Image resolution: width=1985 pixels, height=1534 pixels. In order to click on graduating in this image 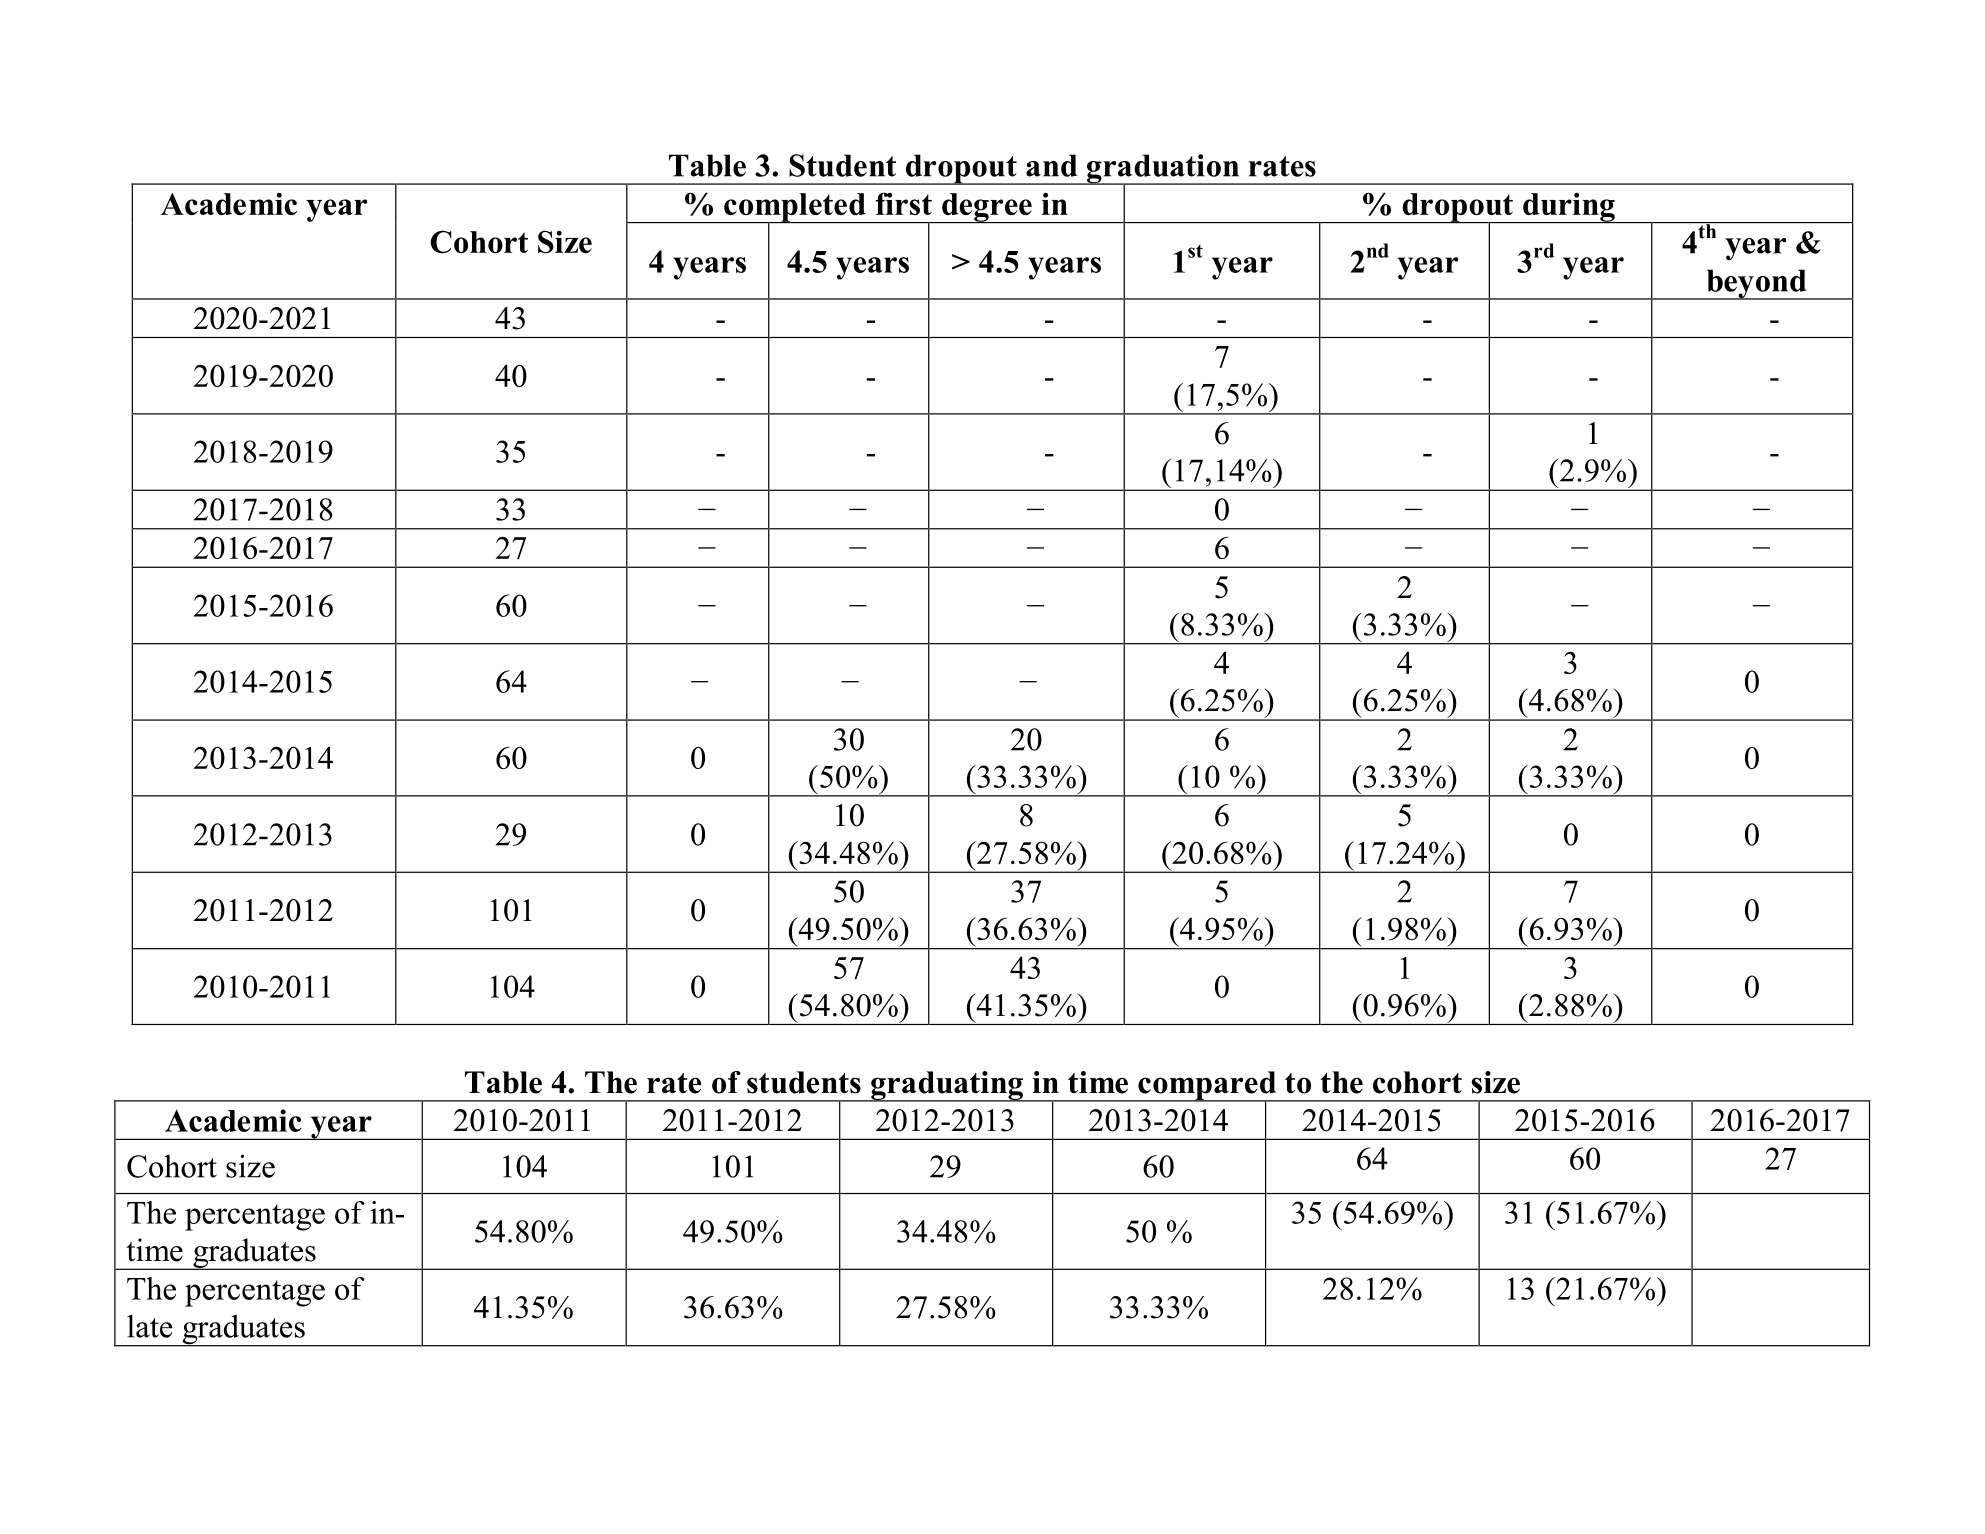, I will do `click(947, 1086)`.
